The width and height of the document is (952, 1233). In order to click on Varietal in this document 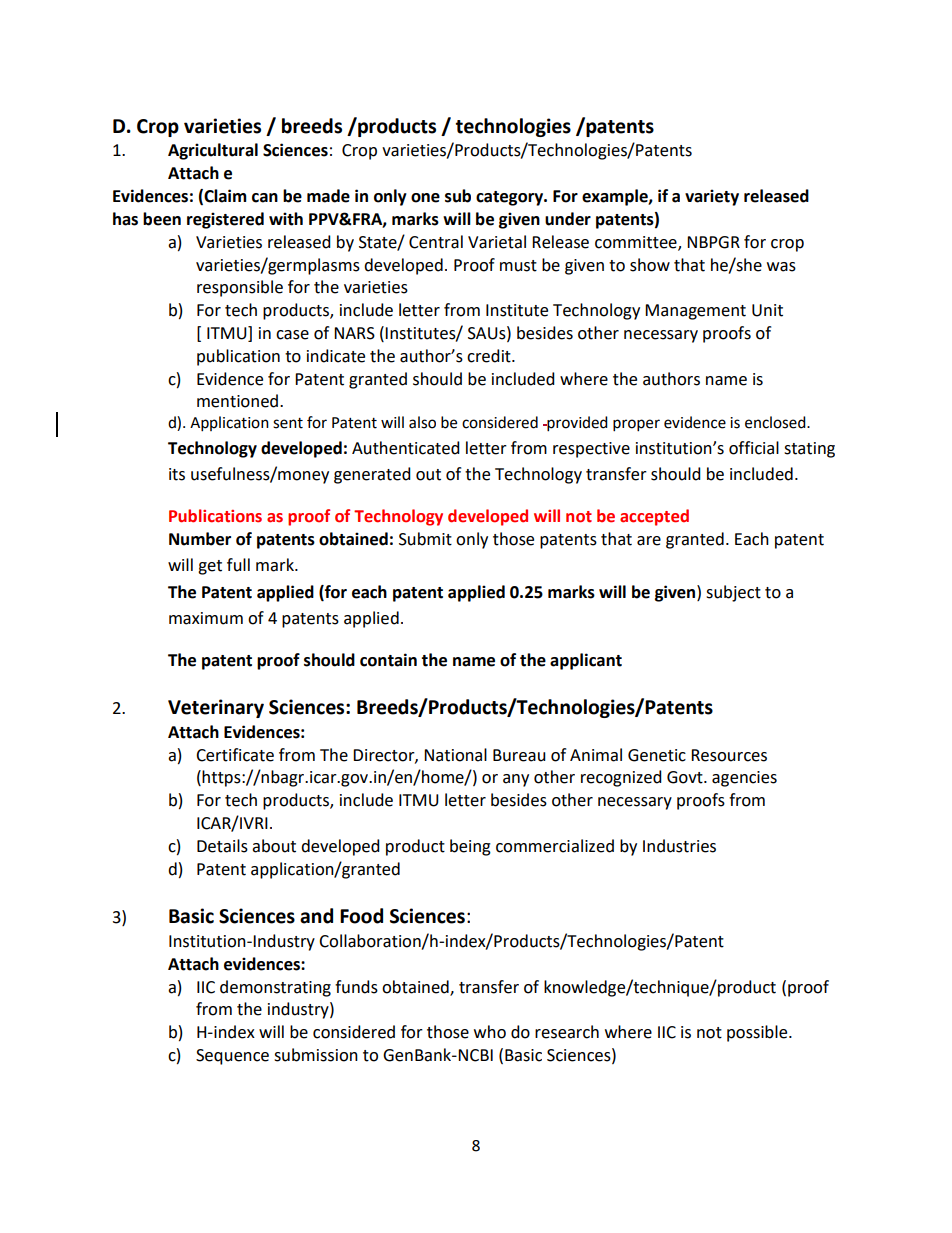, I will do `click(497, 242)`.
